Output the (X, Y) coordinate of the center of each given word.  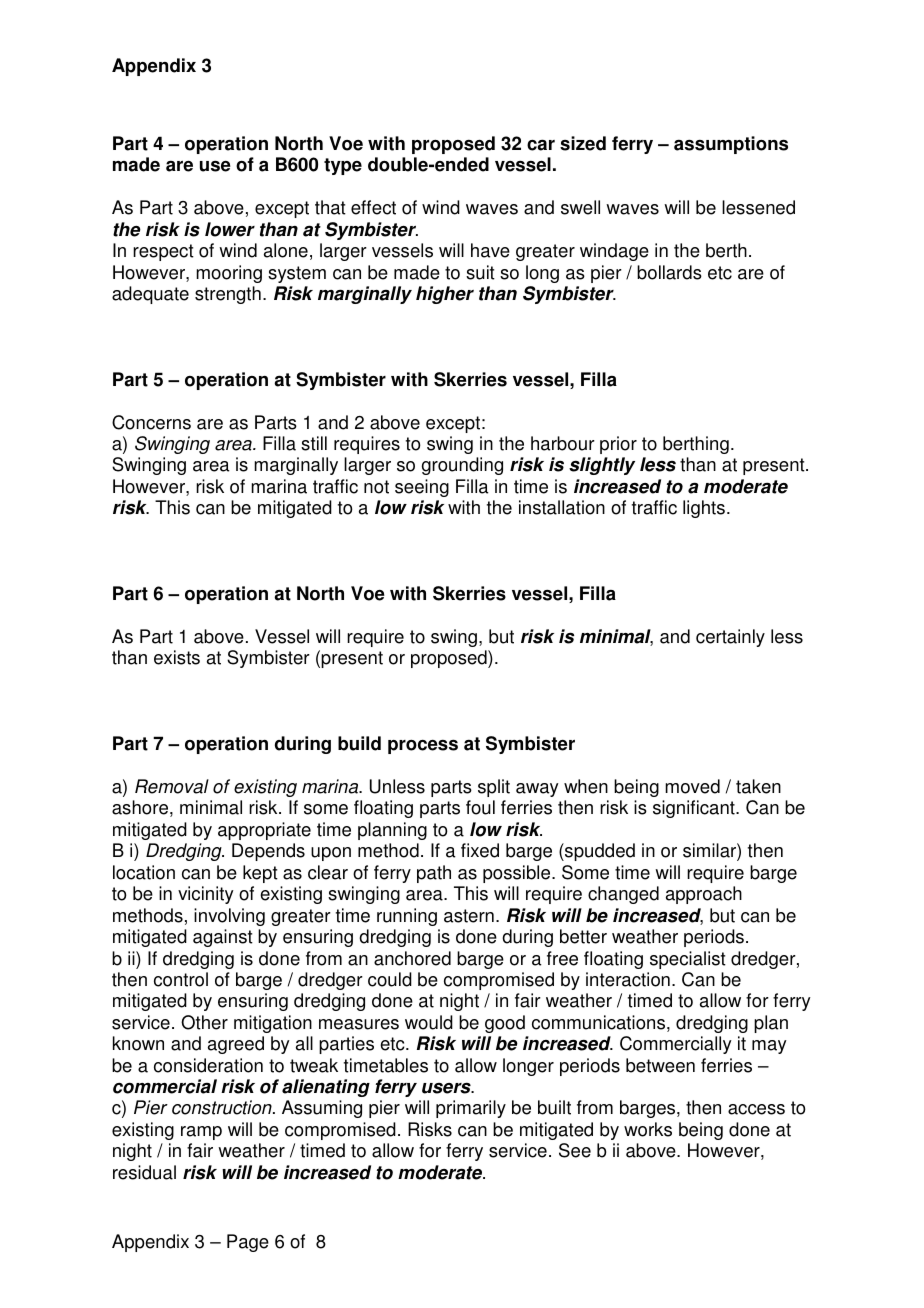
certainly (730, 638)
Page (248, 1243)
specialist (688, 960)
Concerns (151, 422)
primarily (471, 1109)
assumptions (731, 145)
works (648, 1129)
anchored (412, 958)
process (423, 746)
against (223, 938)
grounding (462, 466)
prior (618, 445)
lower (230, 229)
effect (373, 207)
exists (177, 657)
